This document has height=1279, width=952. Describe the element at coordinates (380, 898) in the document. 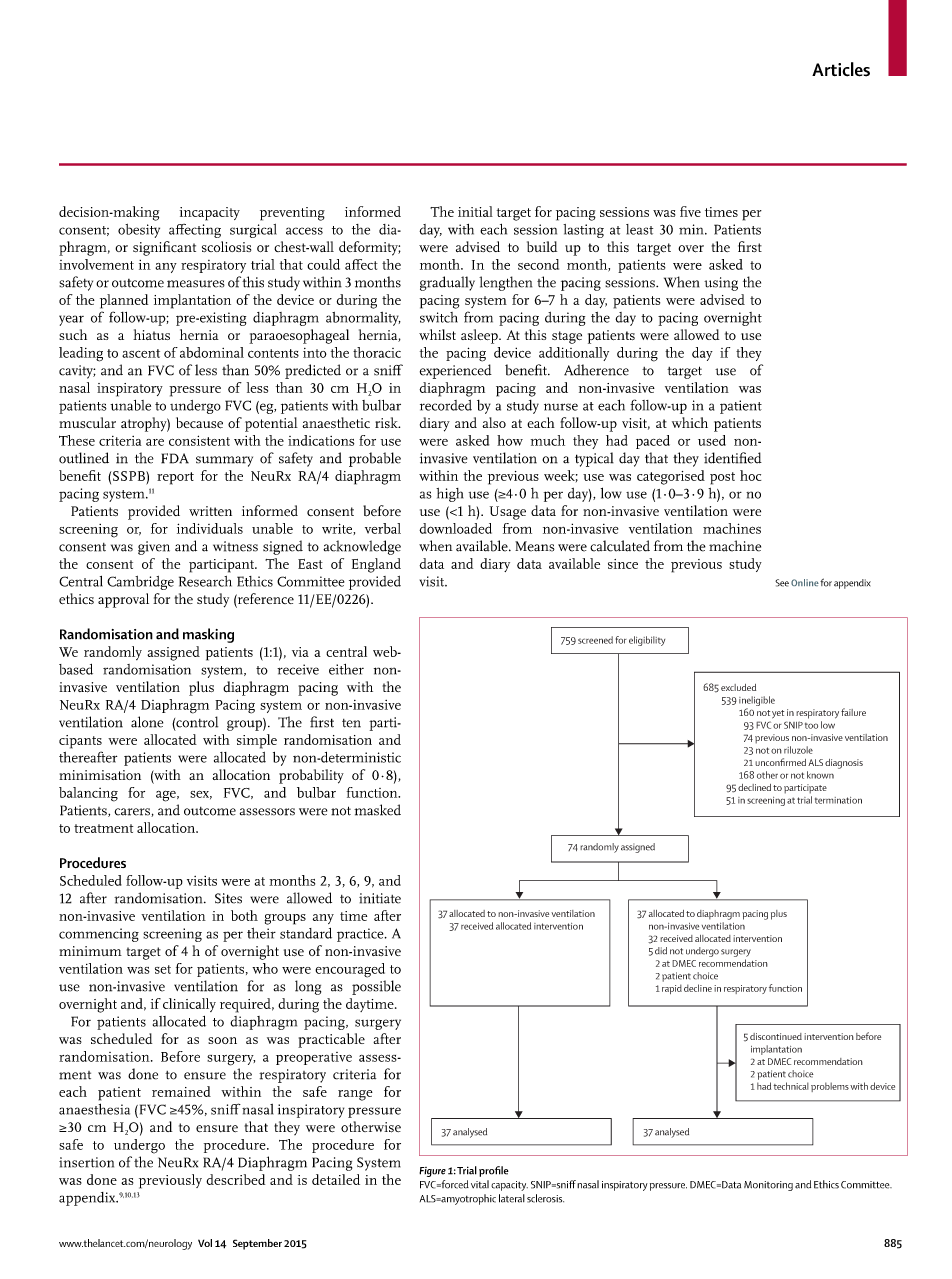

I see `initiate` at that location.
